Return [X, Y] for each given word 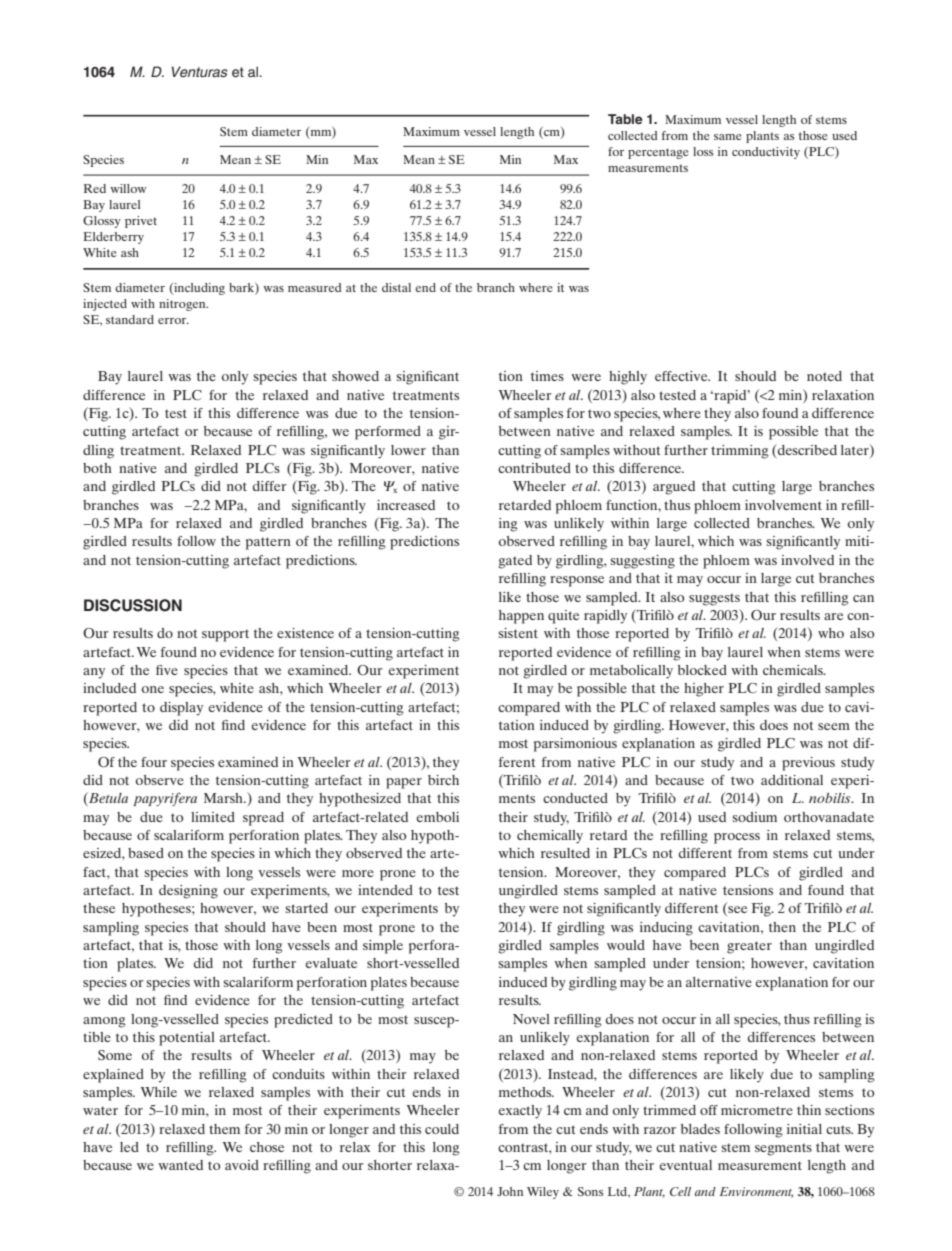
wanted [180, 1165]
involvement [783, 505]
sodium [754, 817]
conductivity [766, 153]
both [97, 468]
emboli [438, 817]
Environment [756, 1192]
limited [213, 817]
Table [625, 119]
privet [141, 222]
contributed [534, 468]
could [442, 1129]
